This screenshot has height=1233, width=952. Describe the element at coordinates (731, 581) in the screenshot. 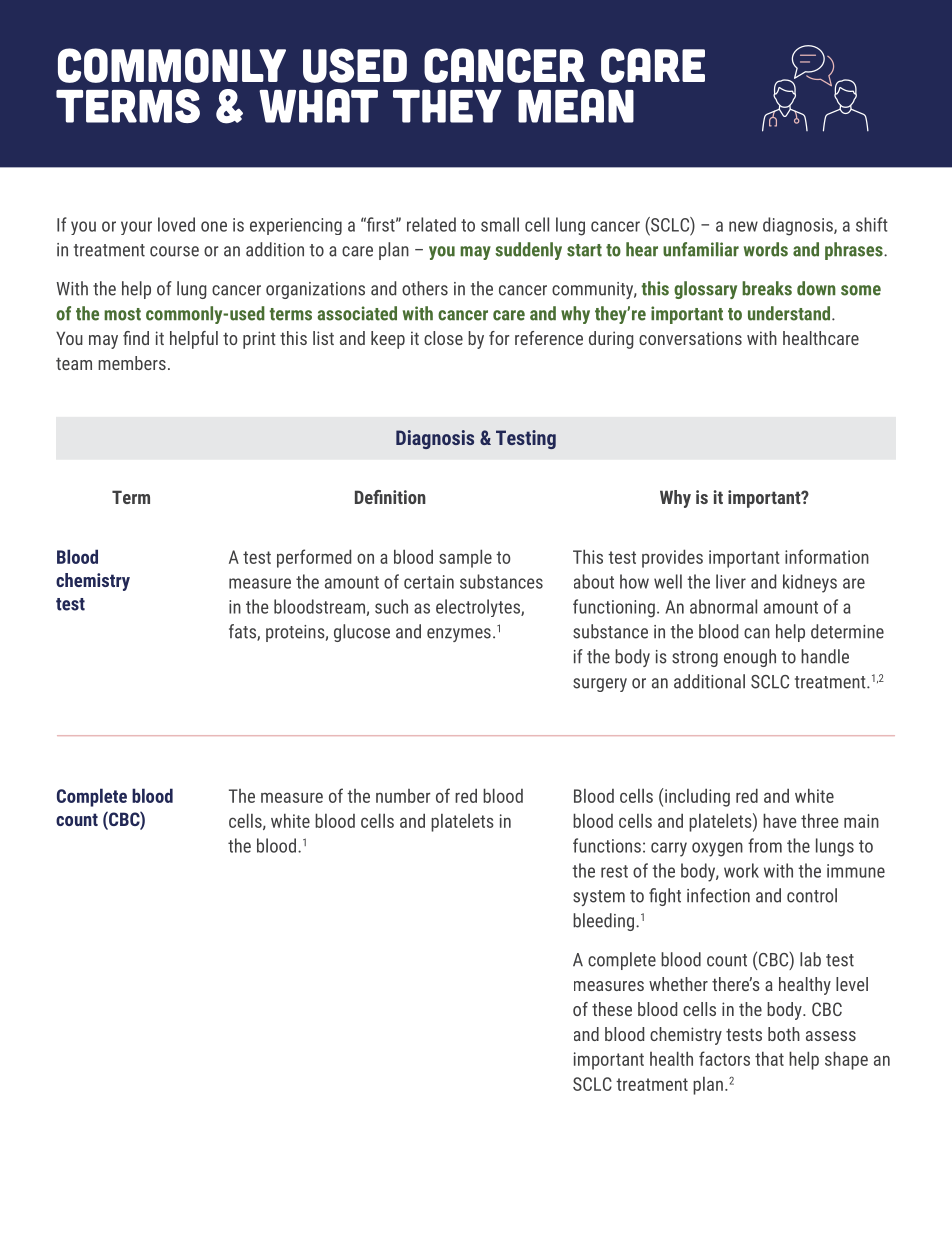

I see `liver` at that location.
